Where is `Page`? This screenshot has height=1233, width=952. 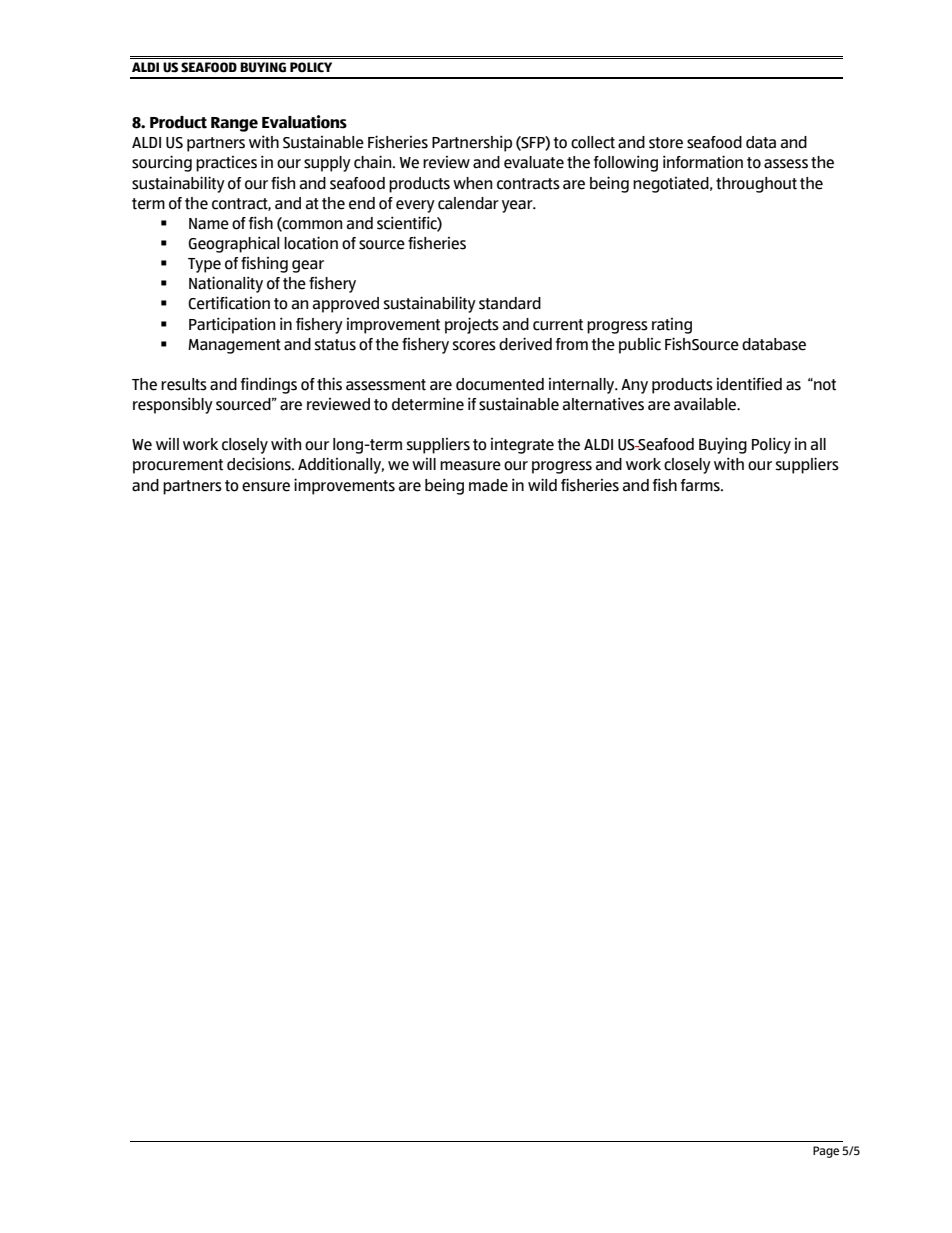
Page is located at coordinates (826, 1152).
